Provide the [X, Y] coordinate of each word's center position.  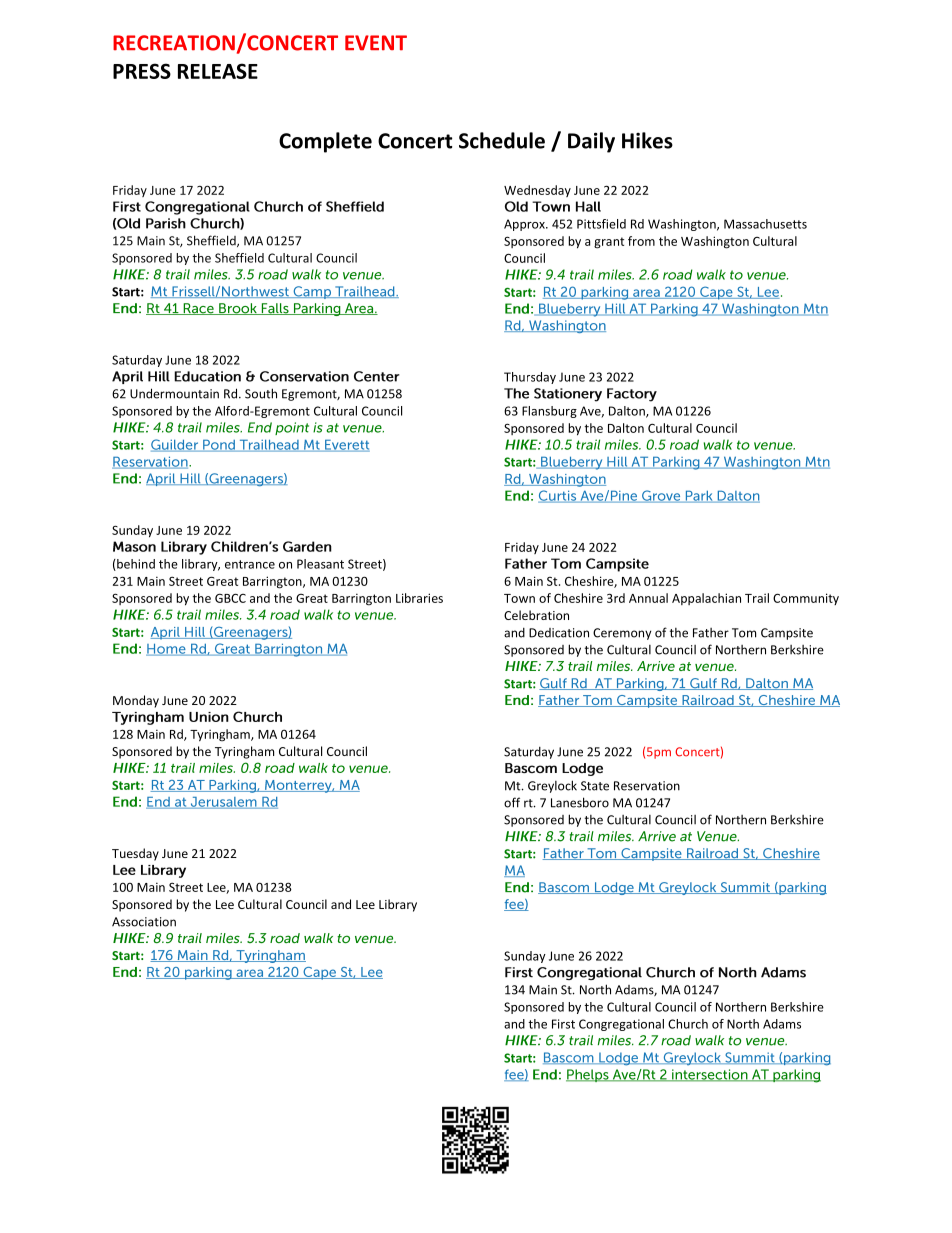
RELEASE [218, 71]
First [563, 1024]
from [641, 241]
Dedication [559, 633]
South [261, 393]
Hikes [647, 140]
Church [688, 1024]
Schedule [502, 140]
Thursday [530, 378]
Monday [136, 701]
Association [144, 922]
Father [711, 633]
